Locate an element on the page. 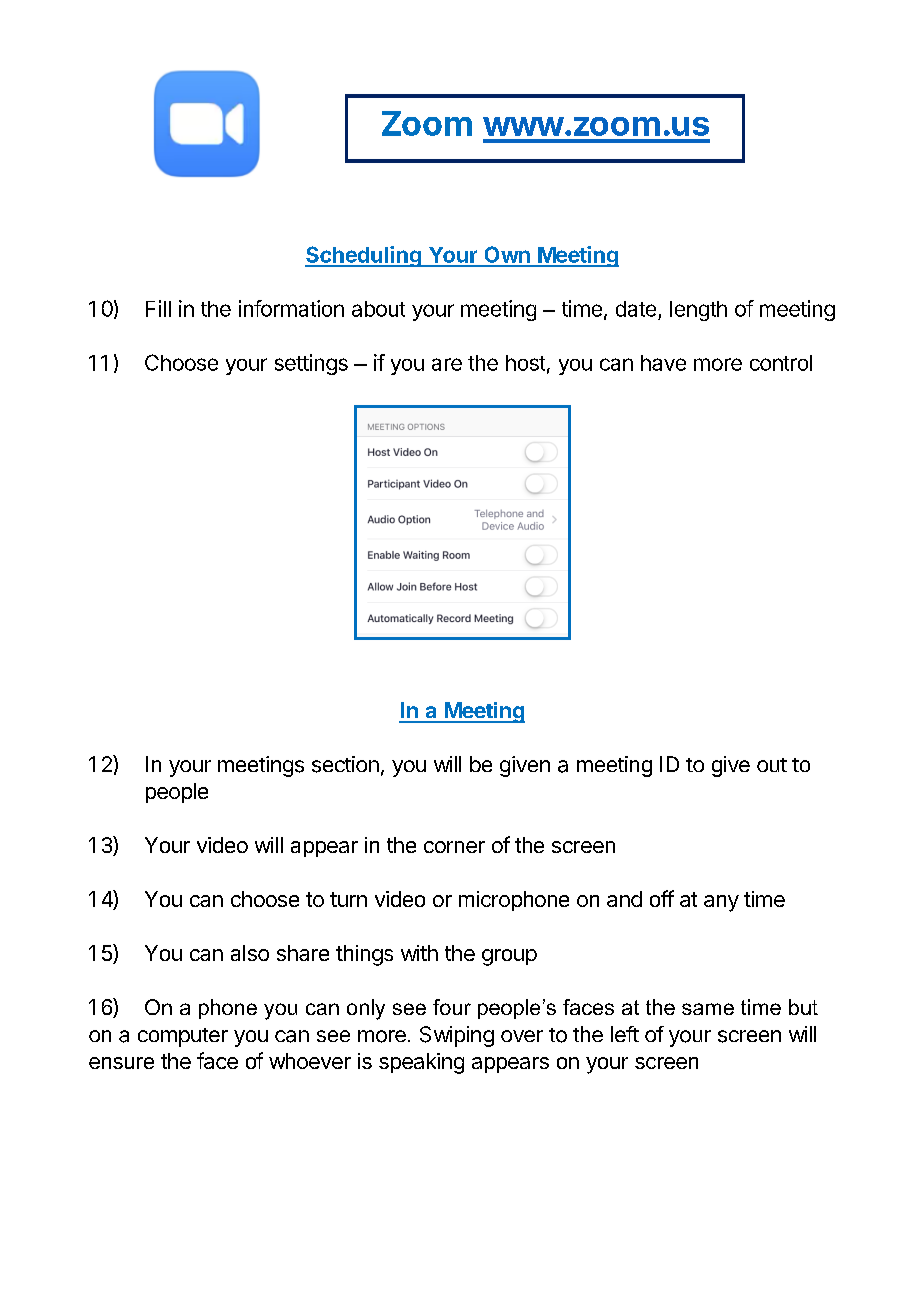  have is located at coordinates (663, 363).
